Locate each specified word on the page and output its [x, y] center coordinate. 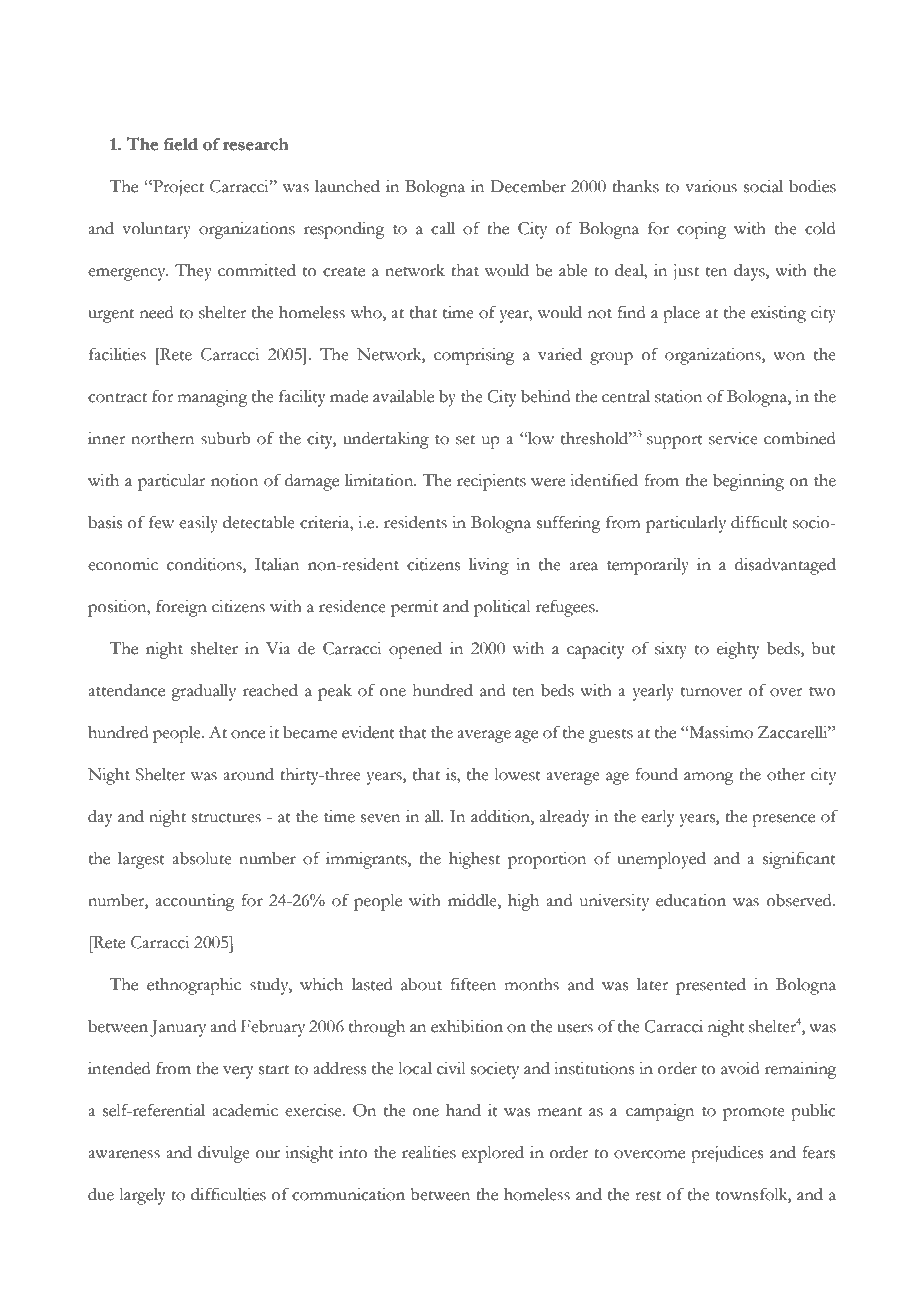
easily [198, 524]
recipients [491, 482]
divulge [224, 1154]
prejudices [727, 1154]
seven [380, 818]
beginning [748, 482]
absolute [202, 858]
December [528, 186]
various [711, 186]
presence [783, 820]
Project [177, 188]
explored [493, 1154]
